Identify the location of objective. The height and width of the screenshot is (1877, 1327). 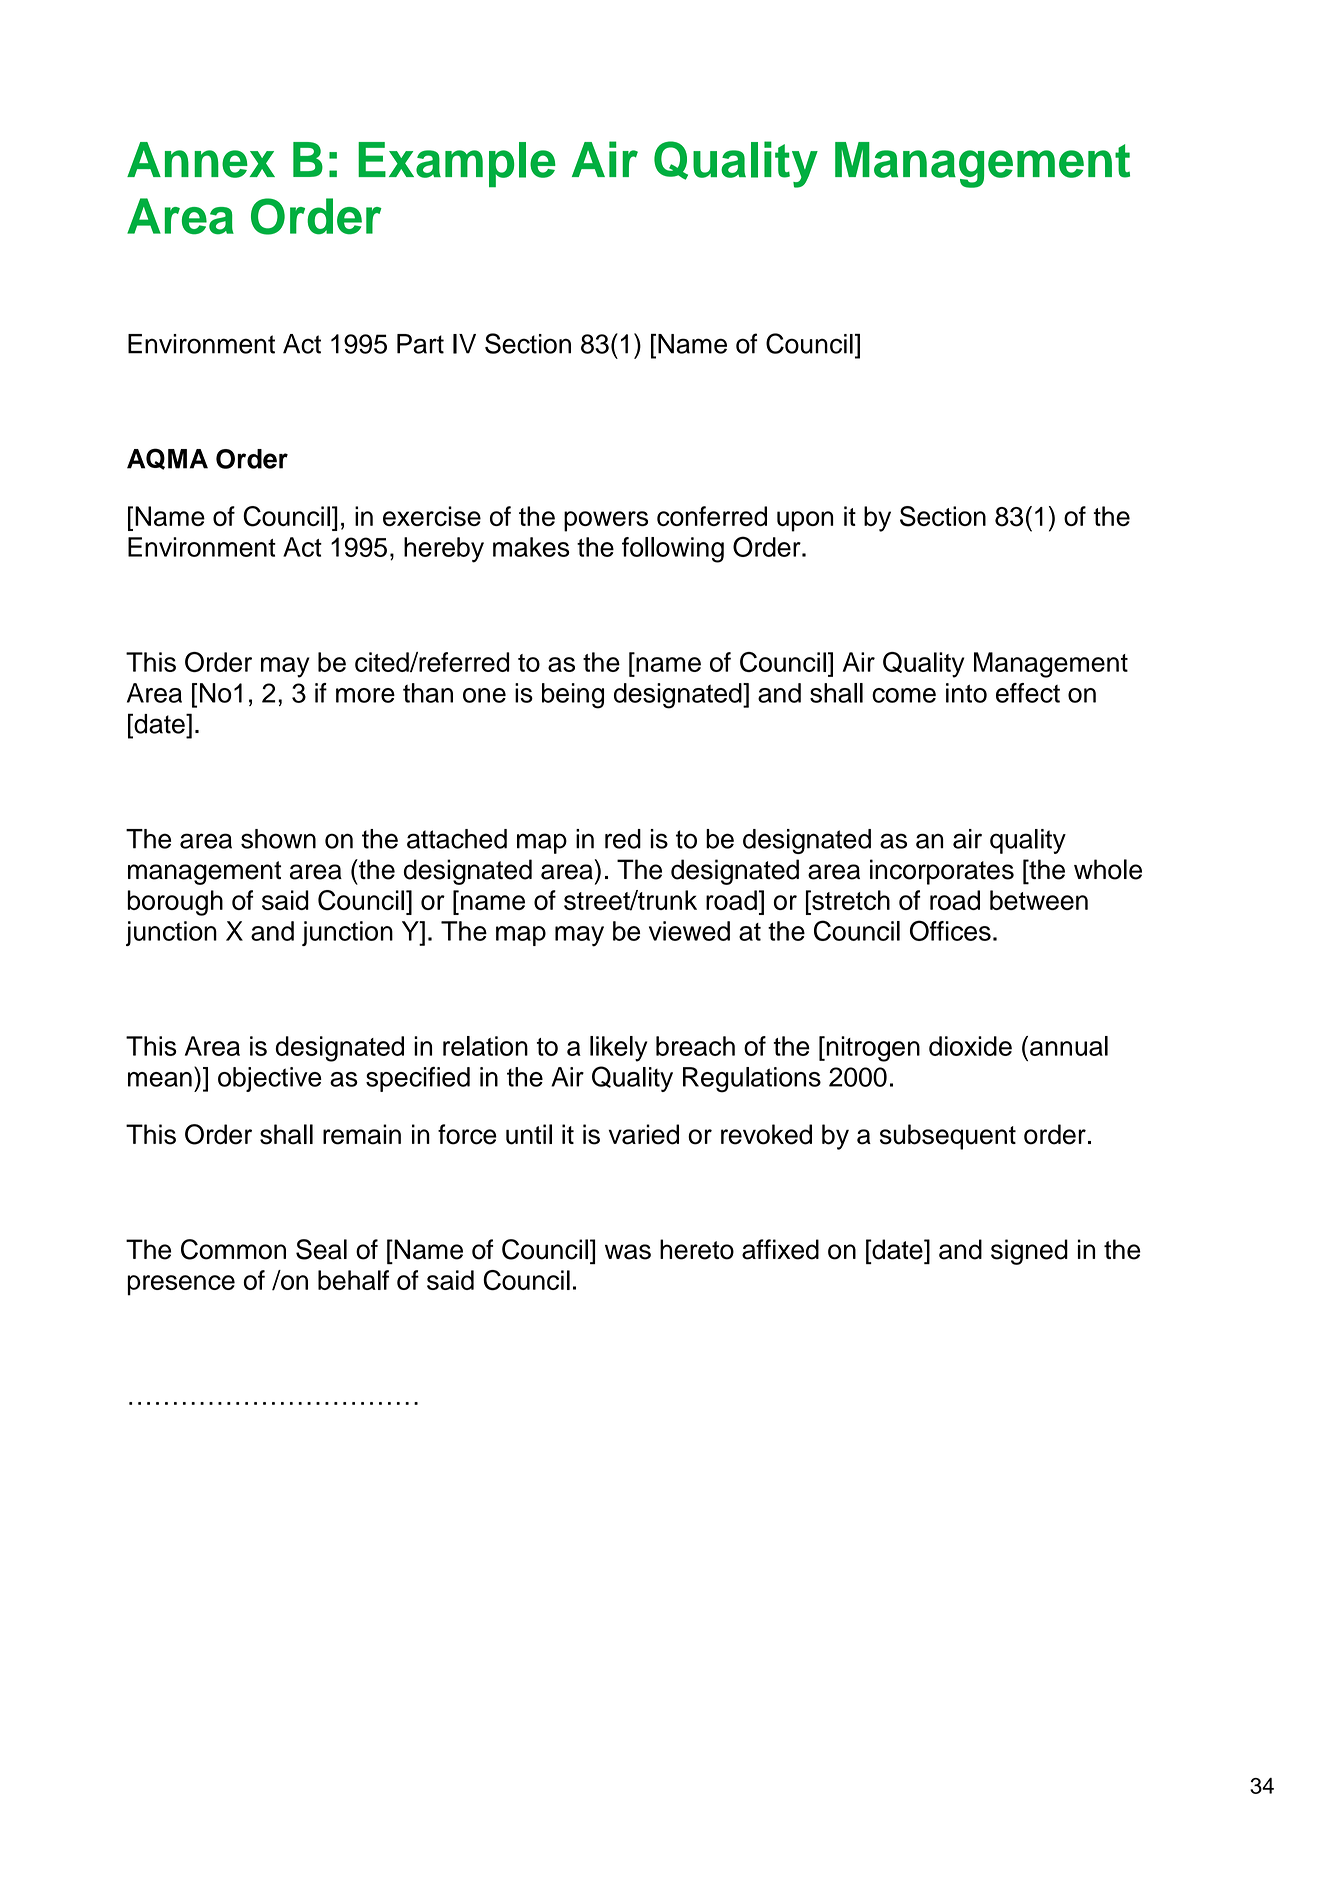
(270, 1079).
